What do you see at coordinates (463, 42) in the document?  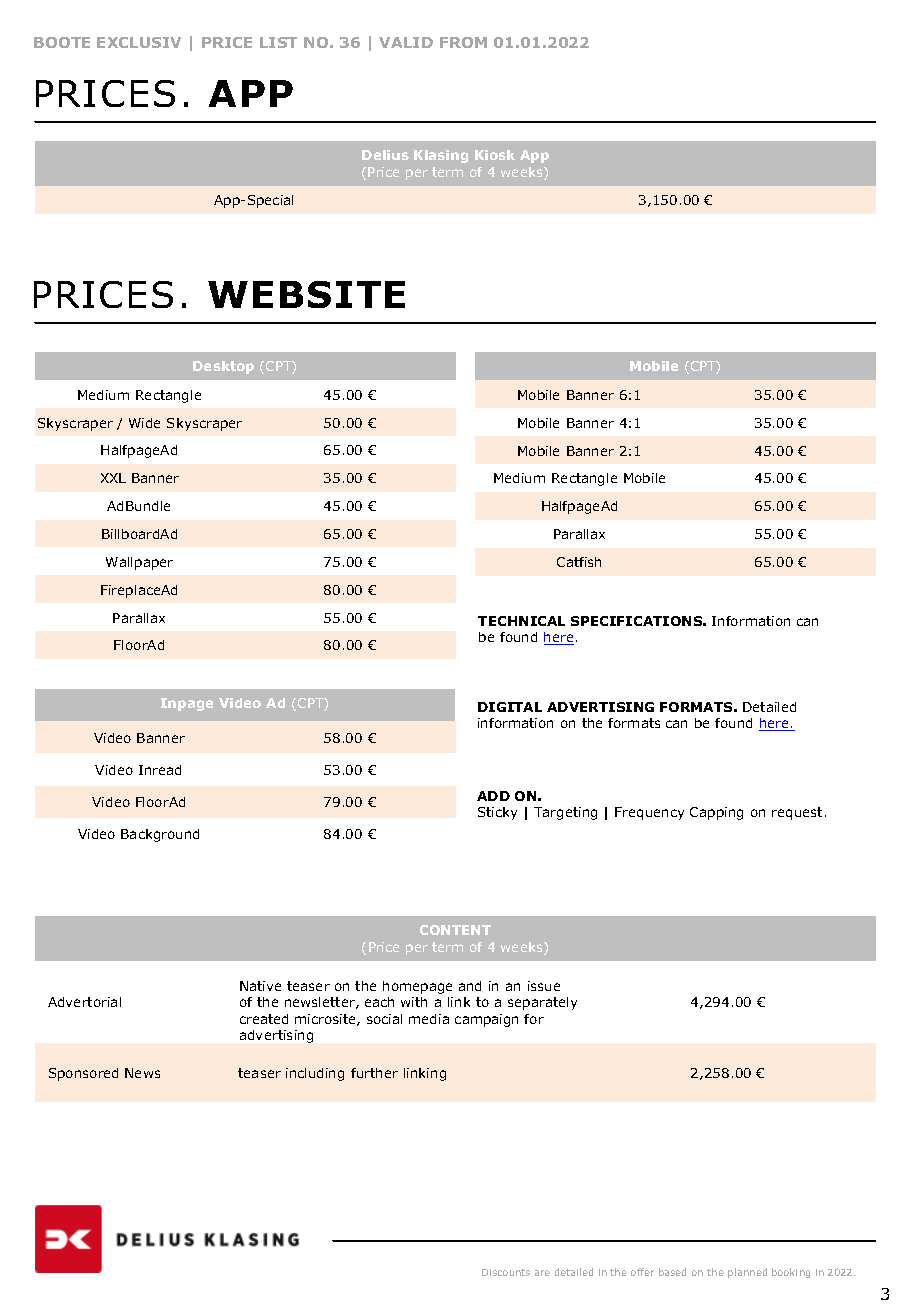 I see `FROM` at bounding box center [463, 42].
